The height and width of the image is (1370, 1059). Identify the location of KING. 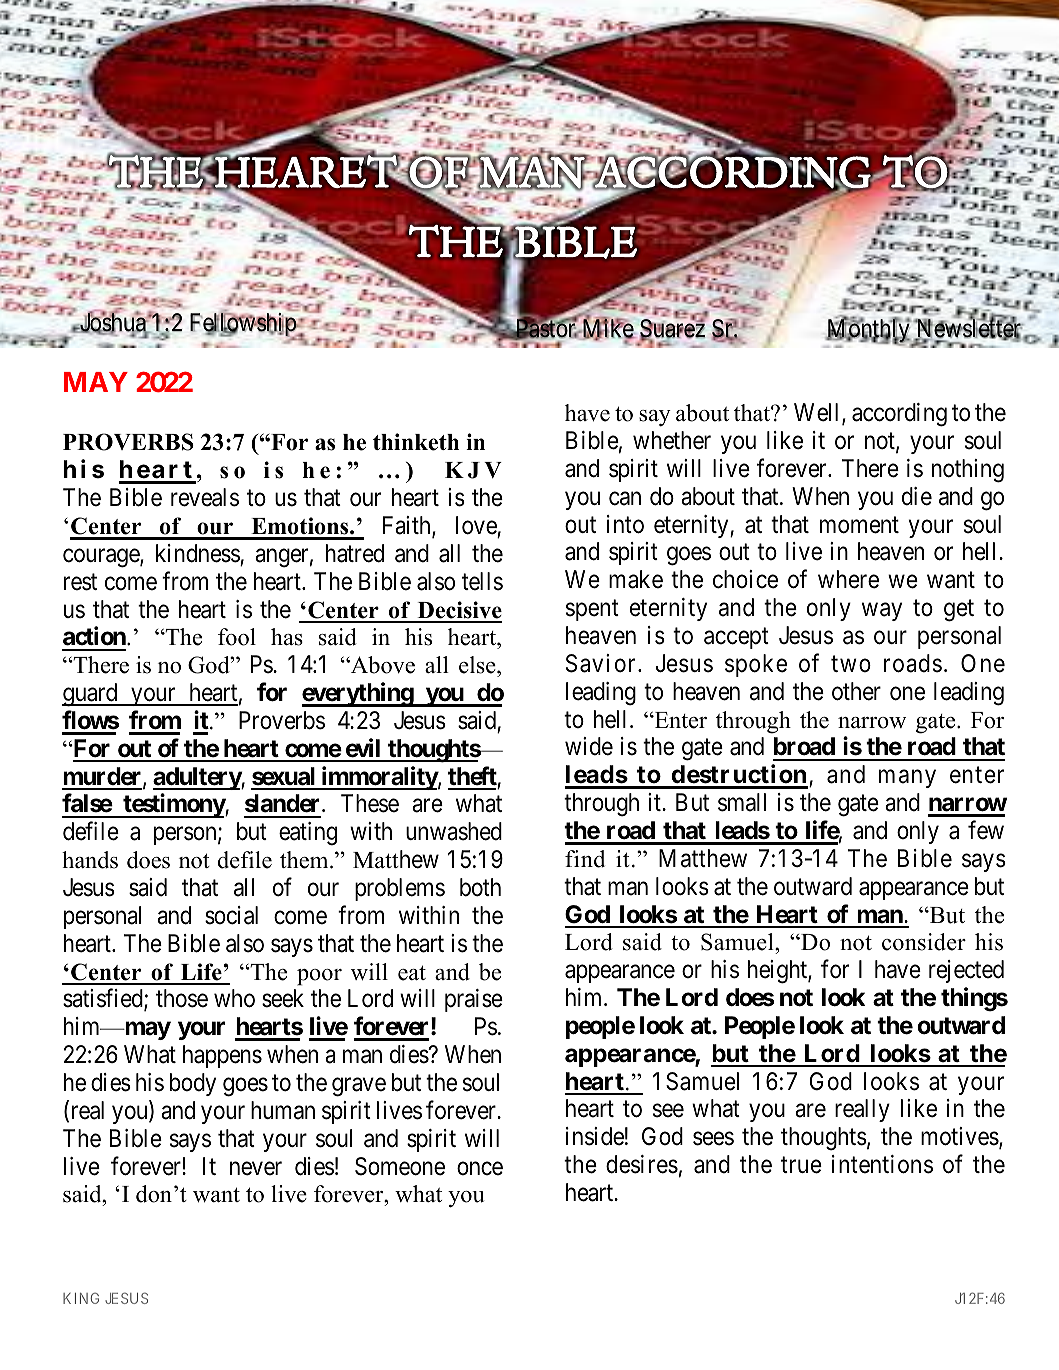
(81, 1298).
